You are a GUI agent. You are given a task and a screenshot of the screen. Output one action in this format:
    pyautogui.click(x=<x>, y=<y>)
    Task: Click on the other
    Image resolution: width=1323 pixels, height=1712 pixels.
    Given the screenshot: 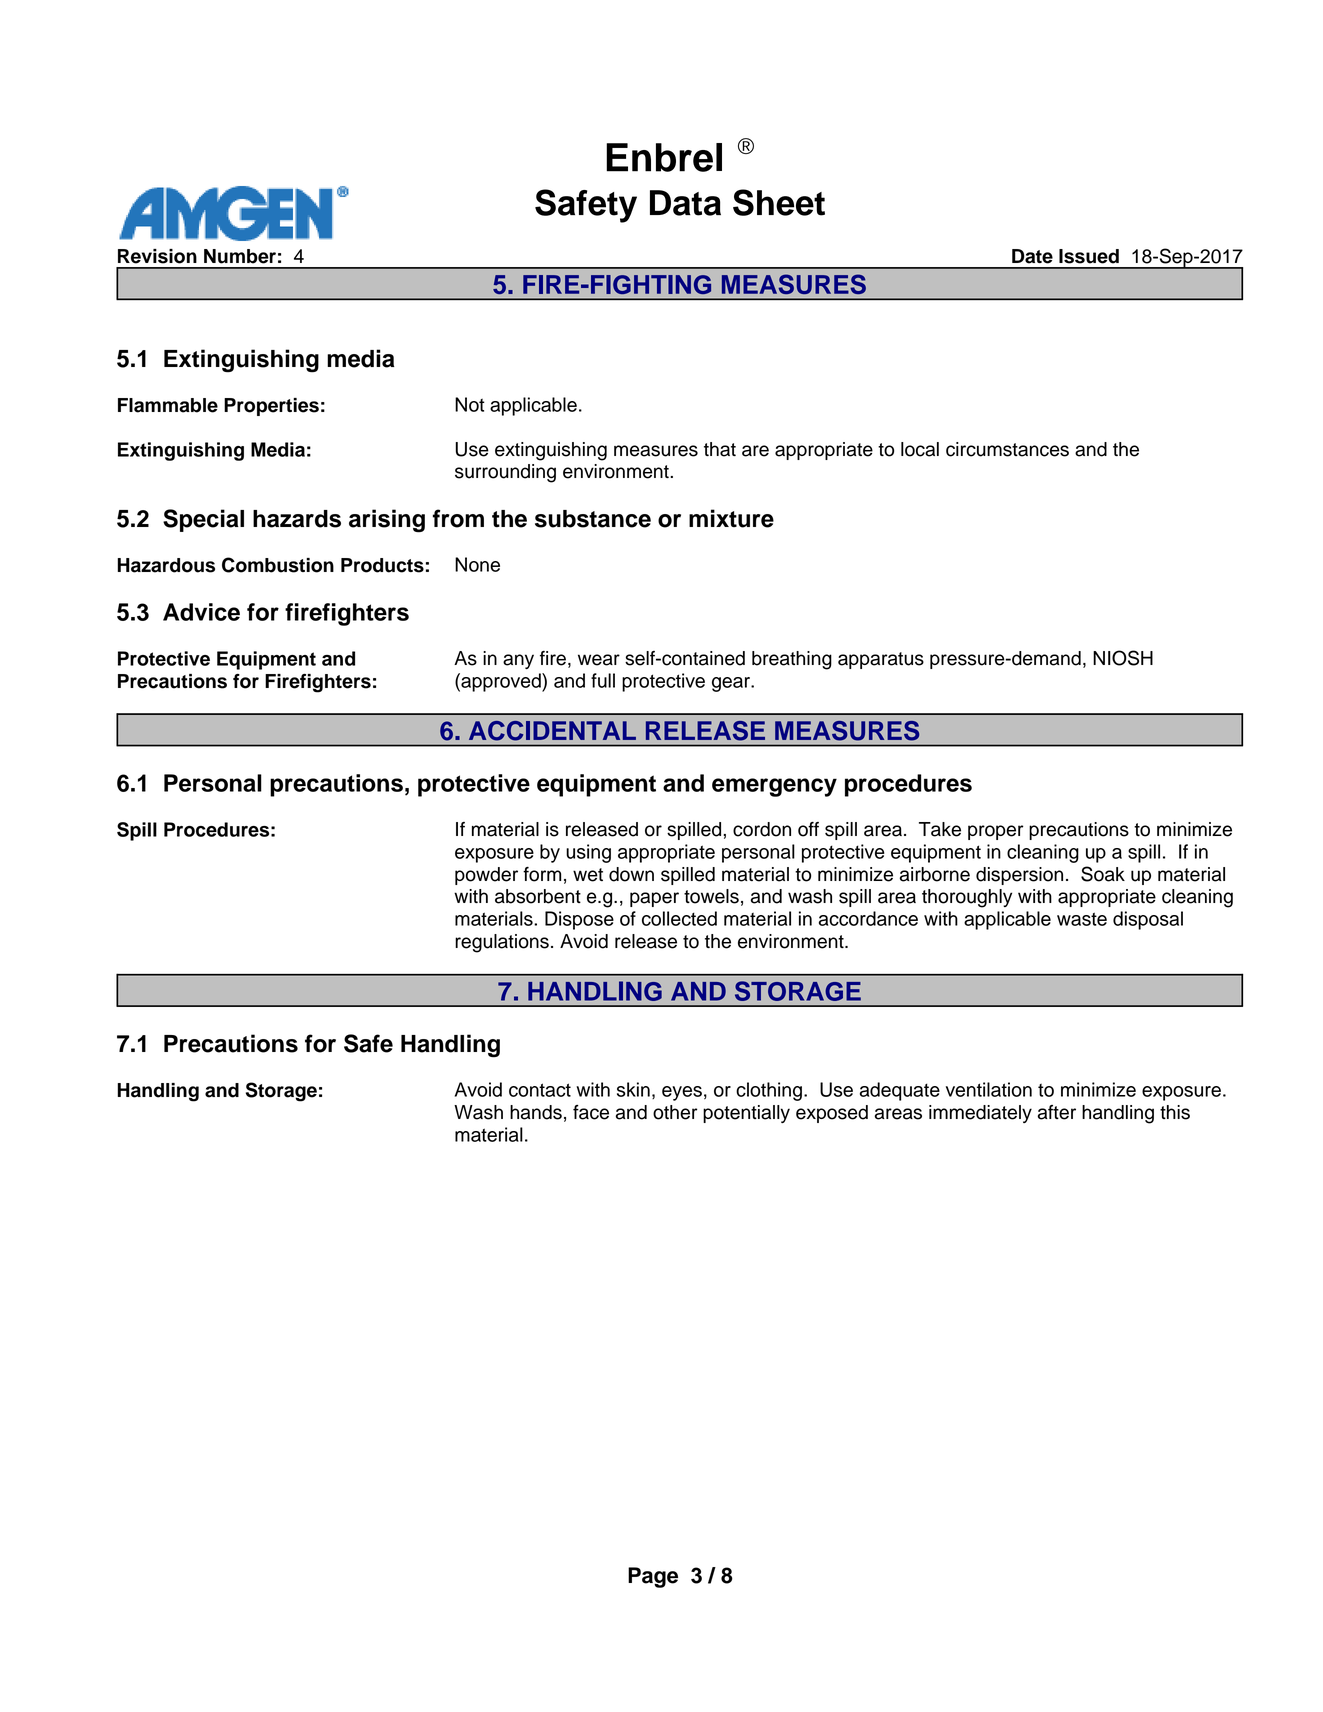 What is the action you would take?
    pyautogui.click(x=675, y=1112)
